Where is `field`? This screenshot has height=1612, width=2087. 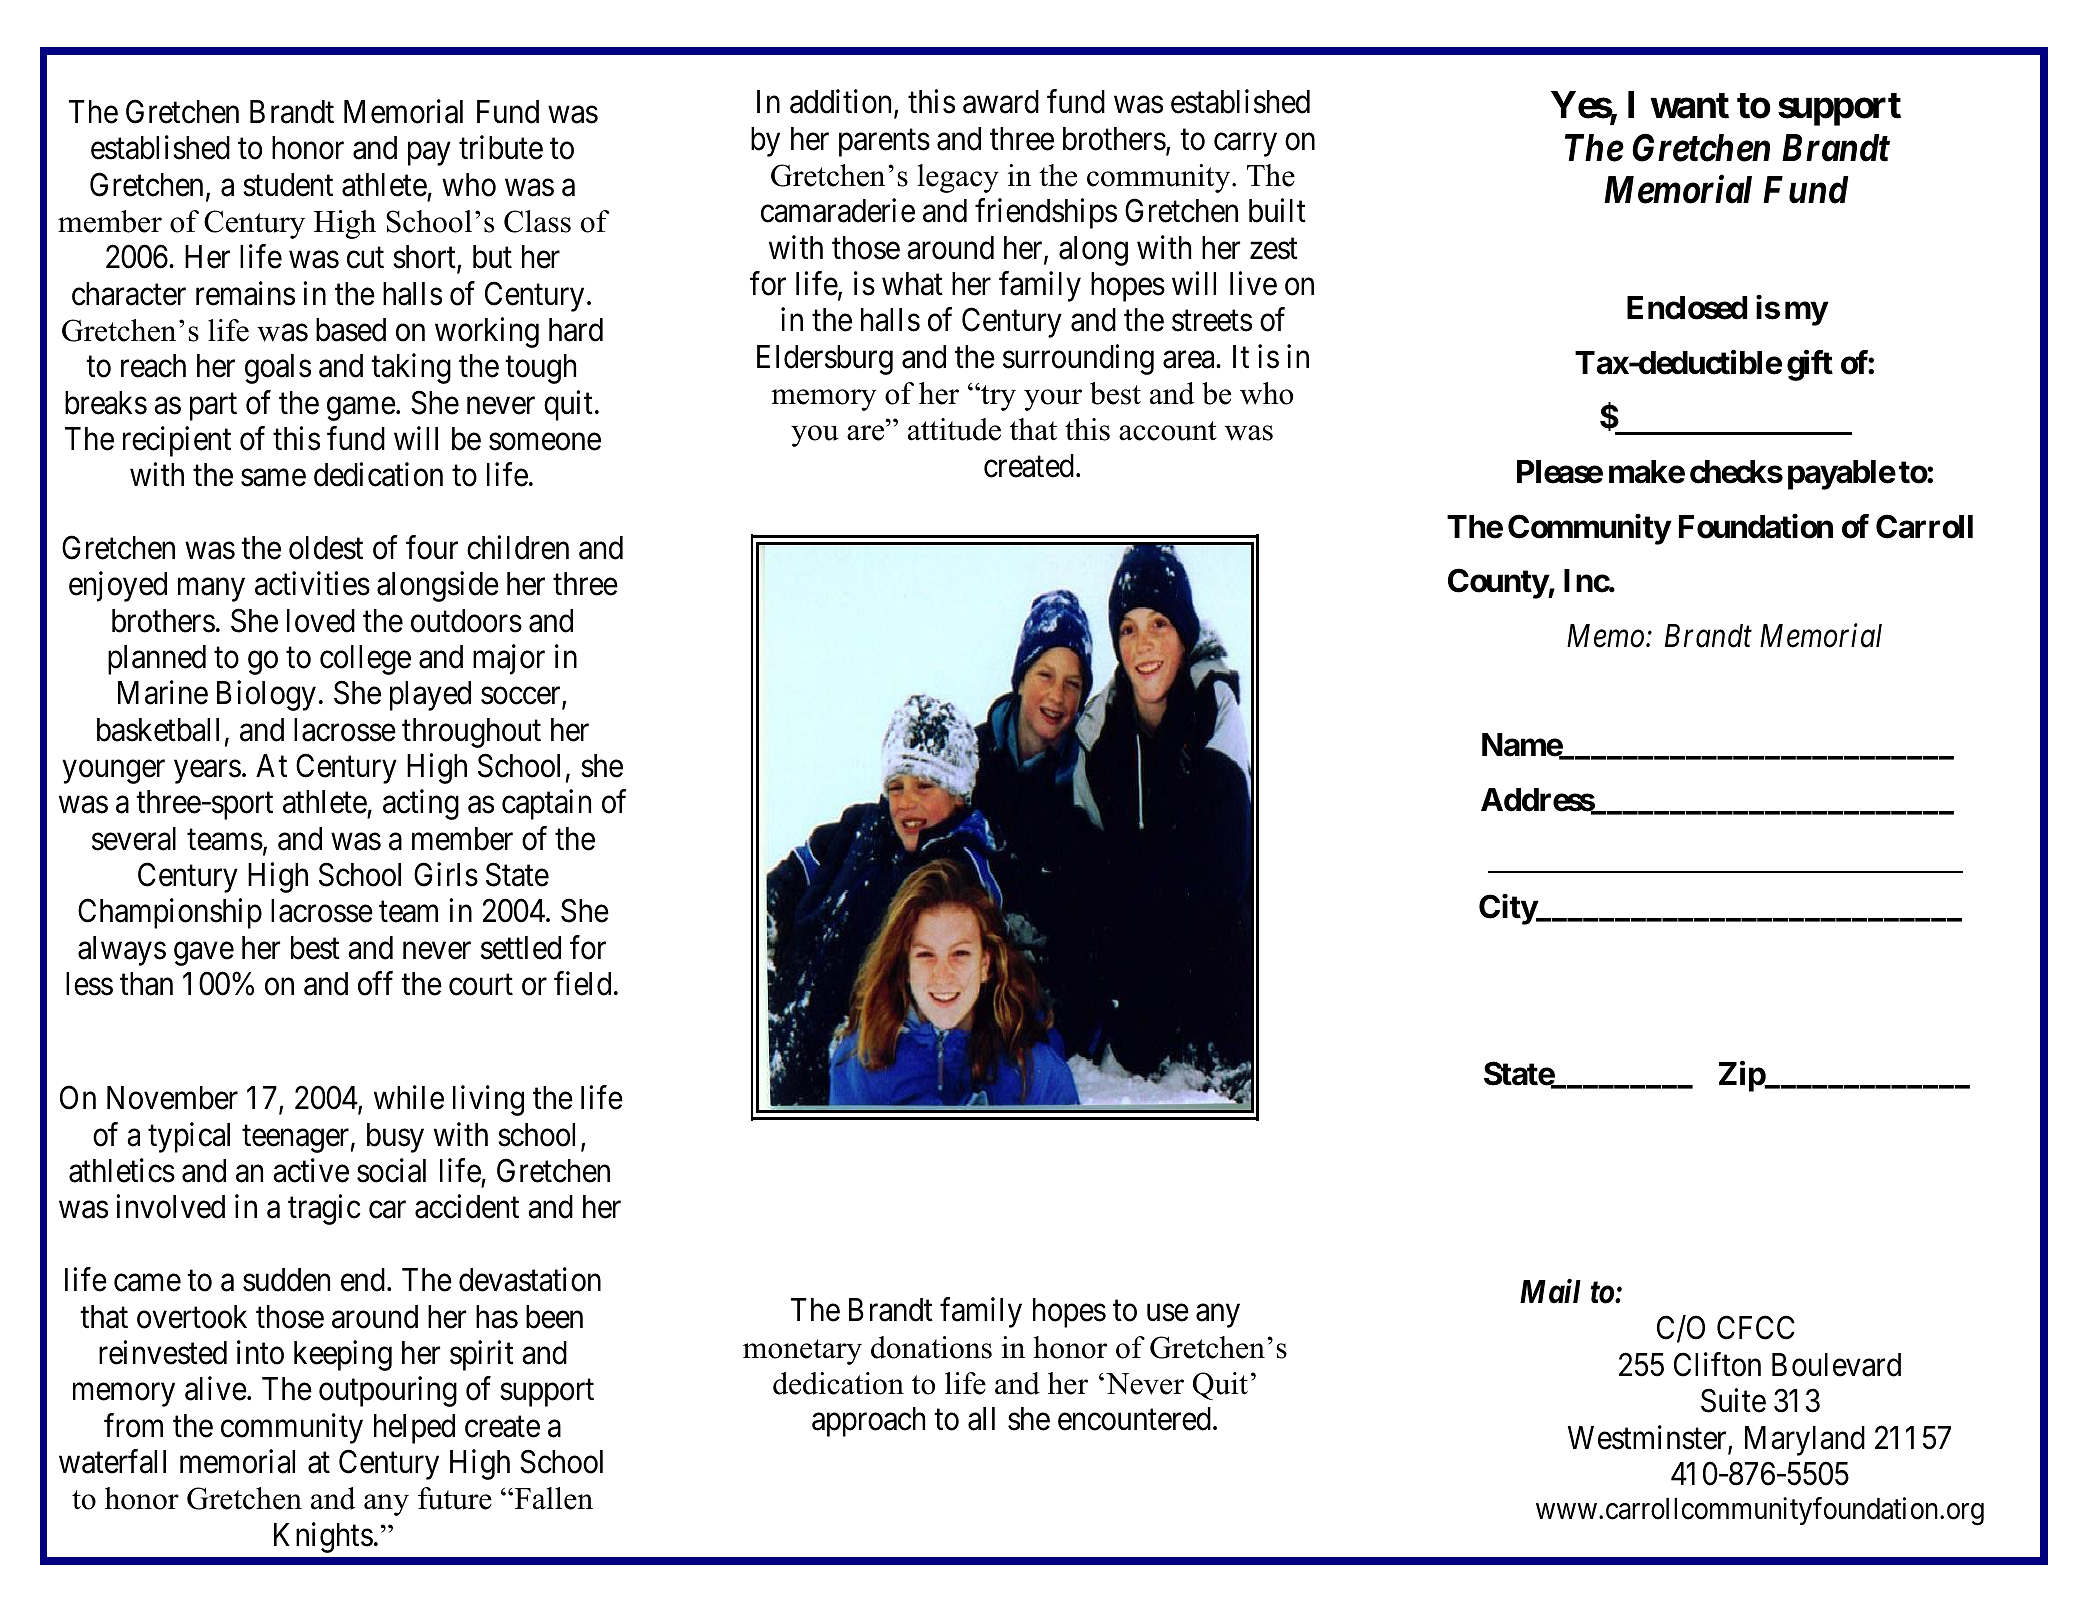 field is located at coordinates (582, 983).
